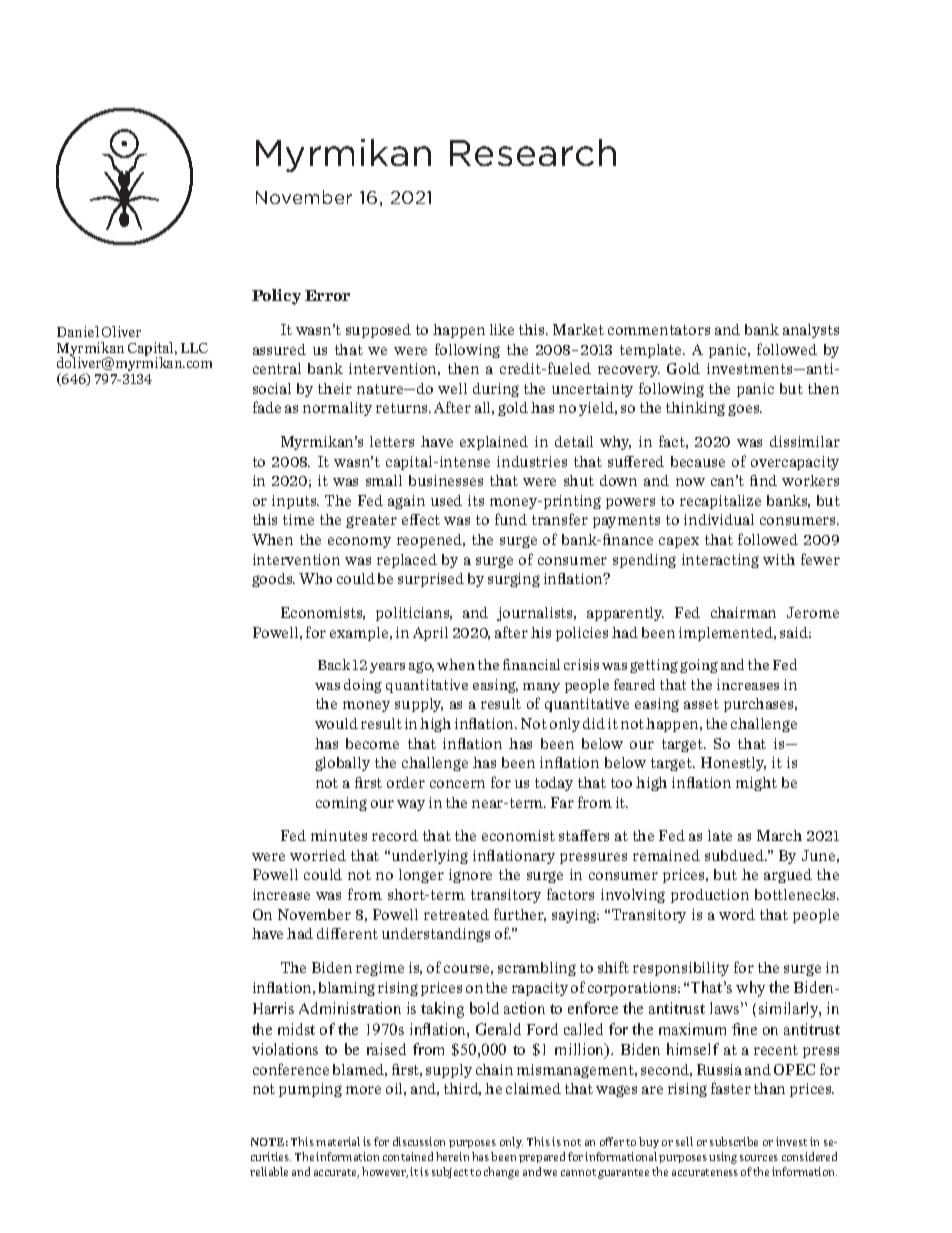 The width and height of the page is (952, 1233). I want to click on Honestly, so click(733, 764).
